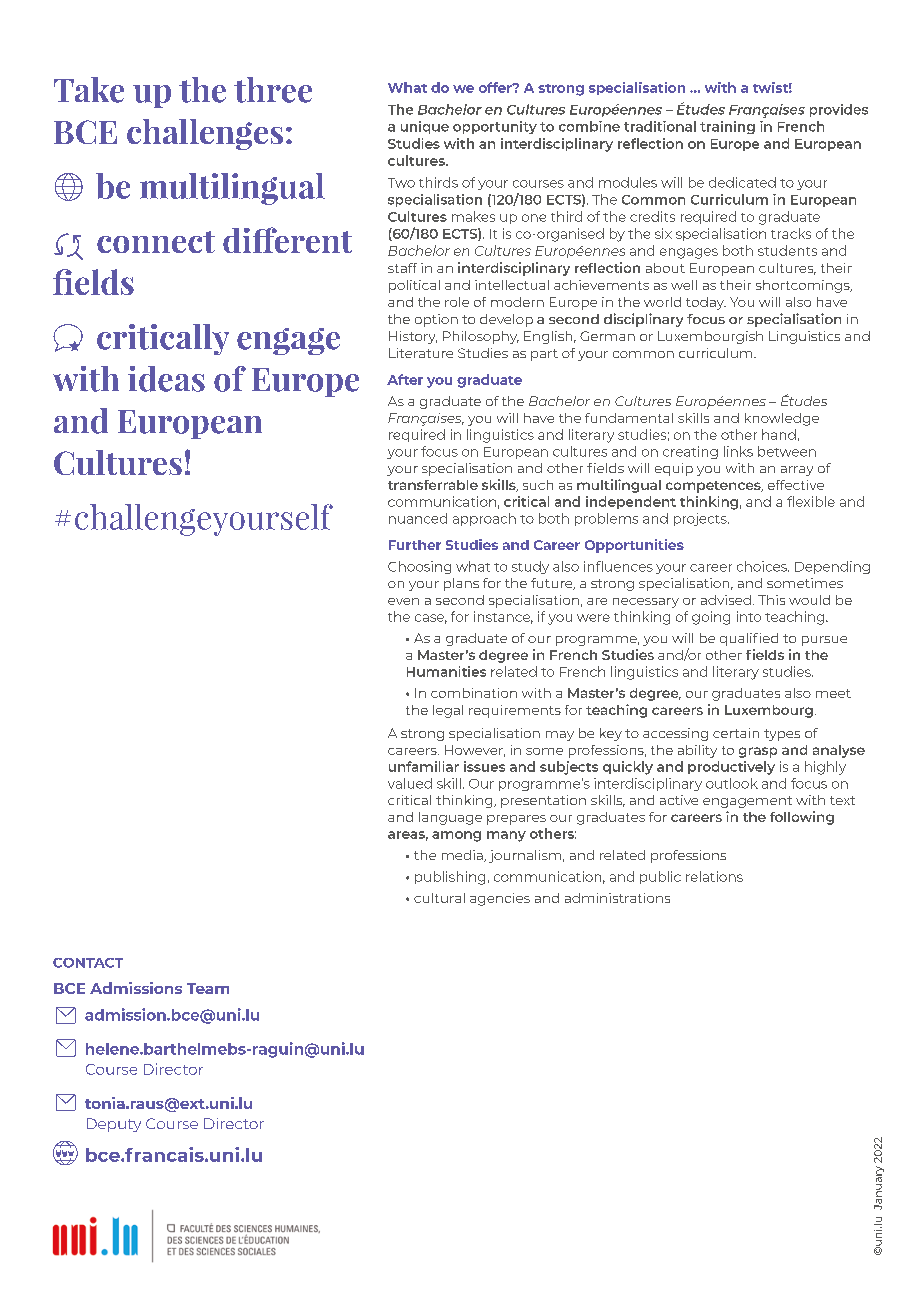 Image resolution: width=924 pixels, height=1308 pixels. What do you see at coordinates (495, 127) in the document?
I see `opportunity` at bounding box center [495, 127].
